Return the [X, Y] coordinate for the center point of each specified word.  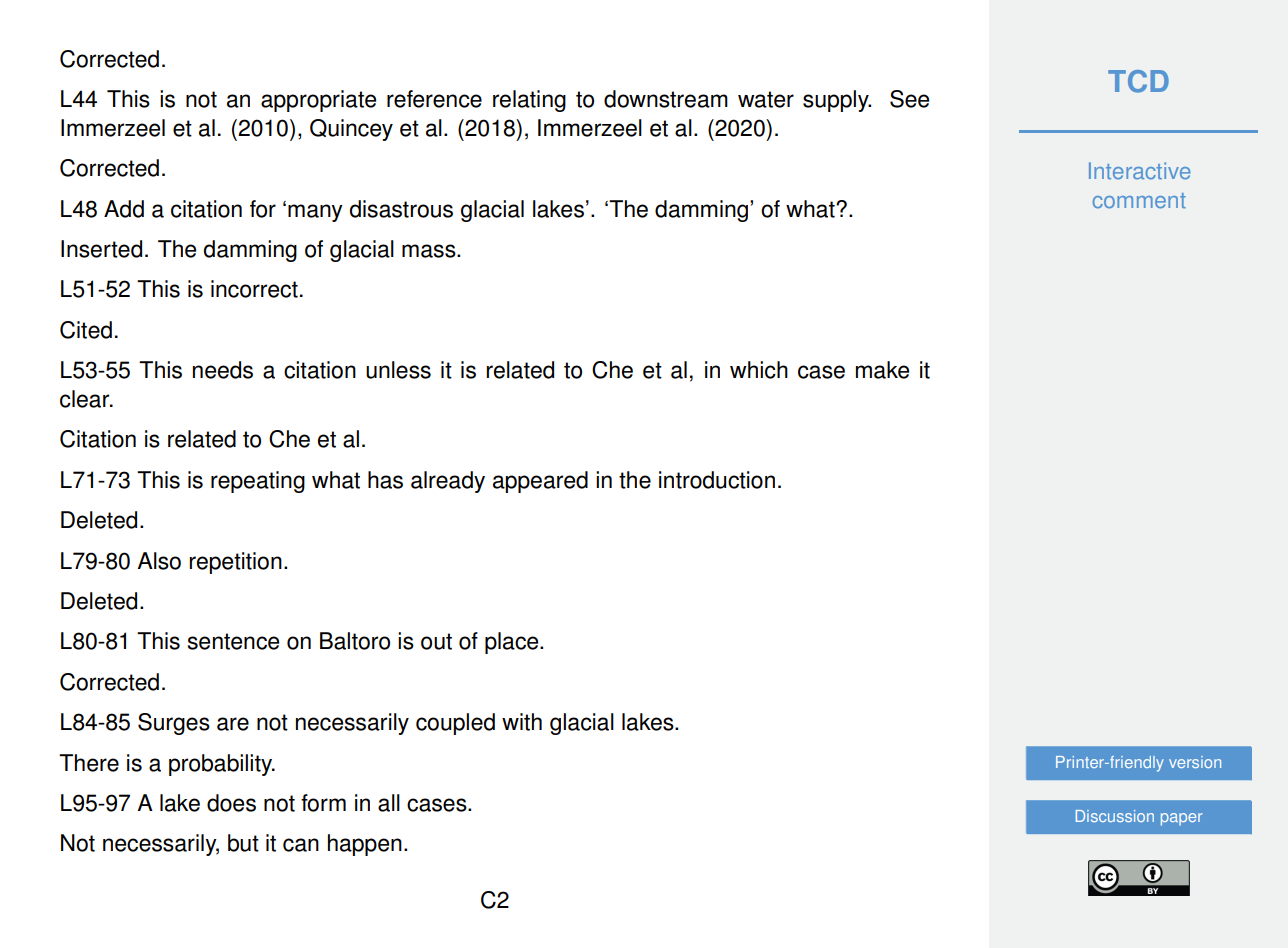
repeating [258, 482]
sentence [233, 641]
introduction [717, 480]
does [231, 803]
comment [1139, 201]
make [882, 370]
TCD [1138, 81]
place [513, 643]
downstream [666, 99]
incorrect [254, 289]
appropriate [318, 101]
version [1195, 762]
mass [430, 251]
